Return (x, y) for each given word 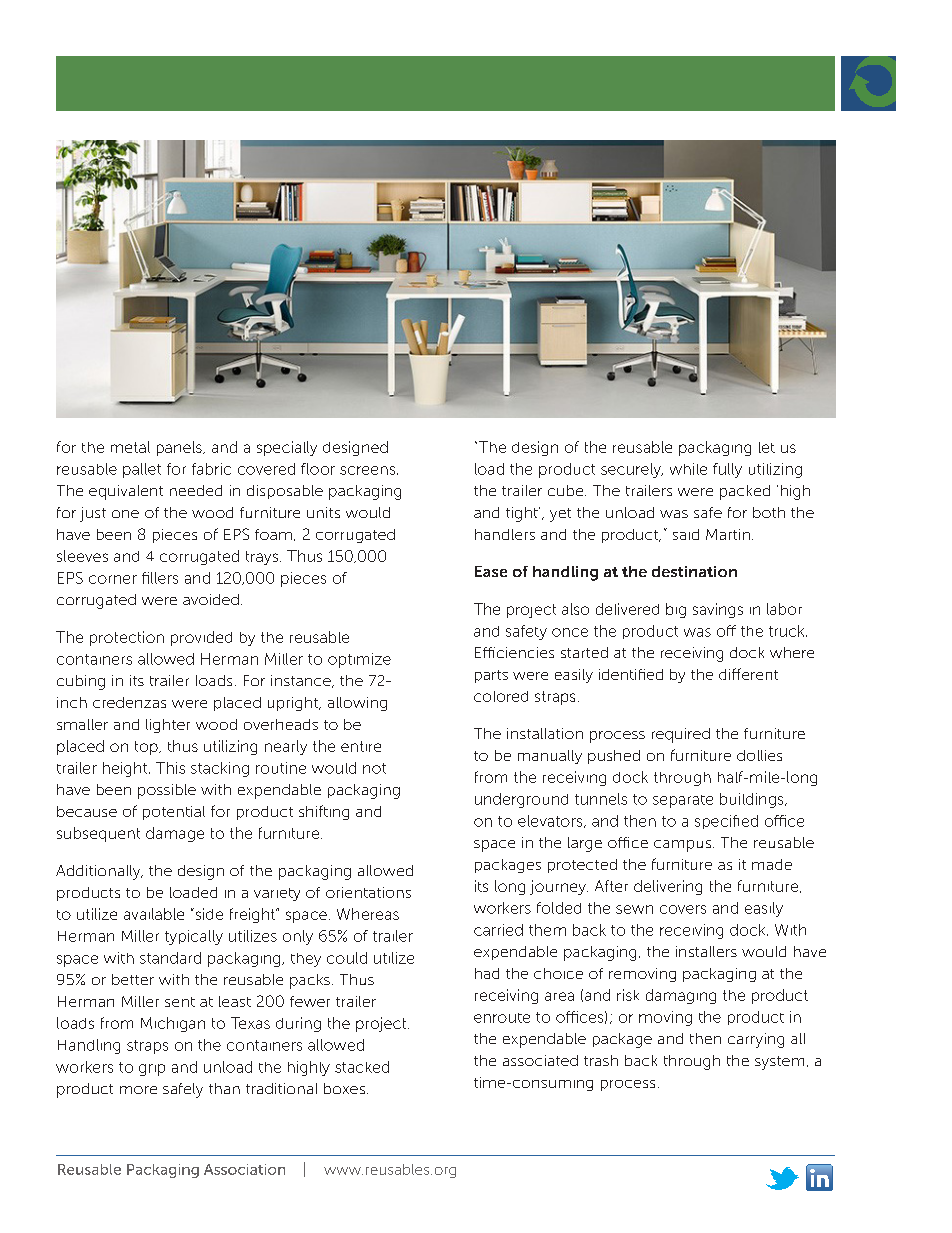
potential (174, 813)
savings (718, 610)
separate (683, 801)
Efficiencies (514, 652)
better (133, 979)
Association (244, 1169)
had (487, 973)
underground (521, 800)
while (688, 469)
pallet (142, 470)
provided (201, 638)
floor (318, 469)
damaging (681, 996)
